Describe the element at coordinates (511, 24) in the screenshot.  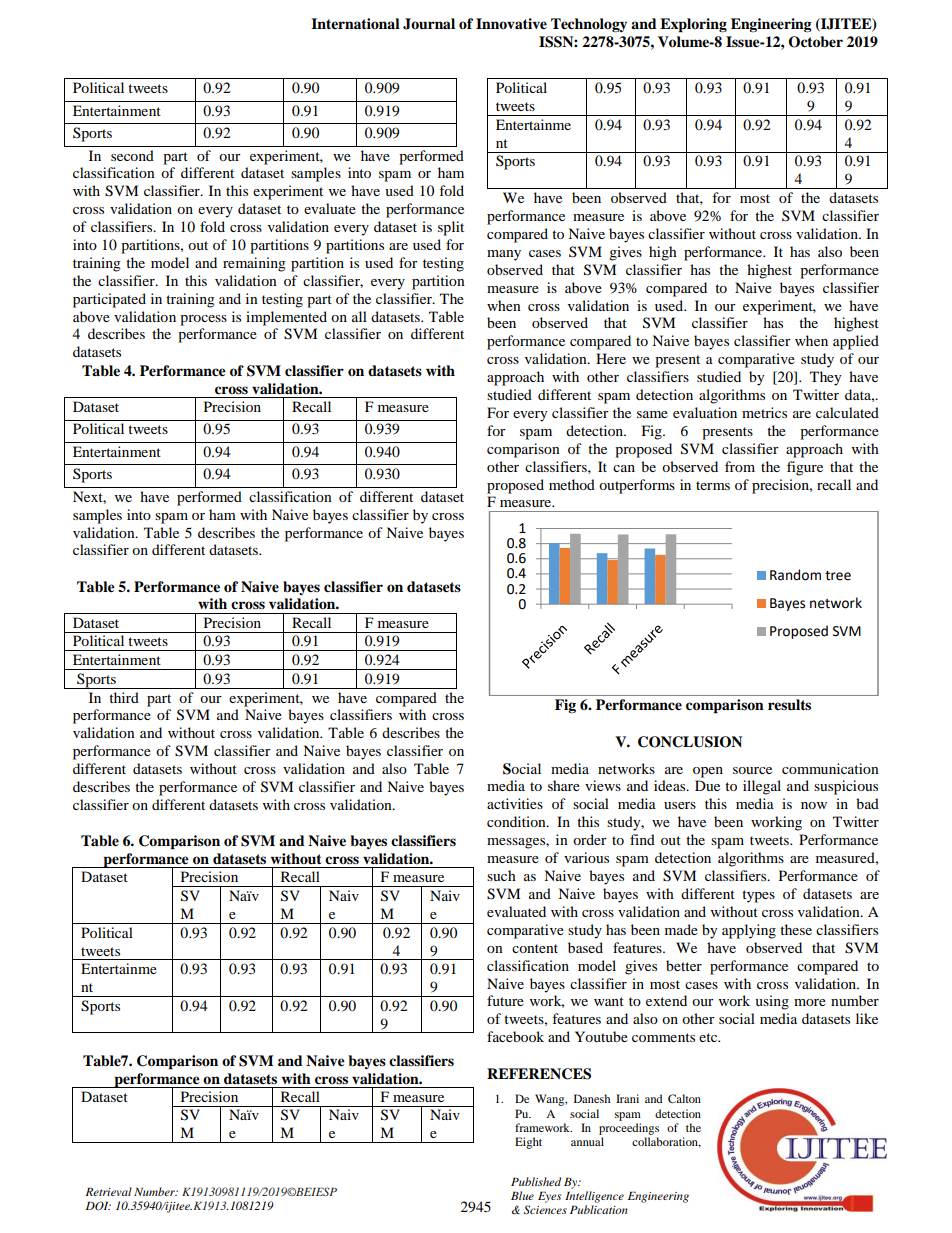
I see `Innovative` at that location.
